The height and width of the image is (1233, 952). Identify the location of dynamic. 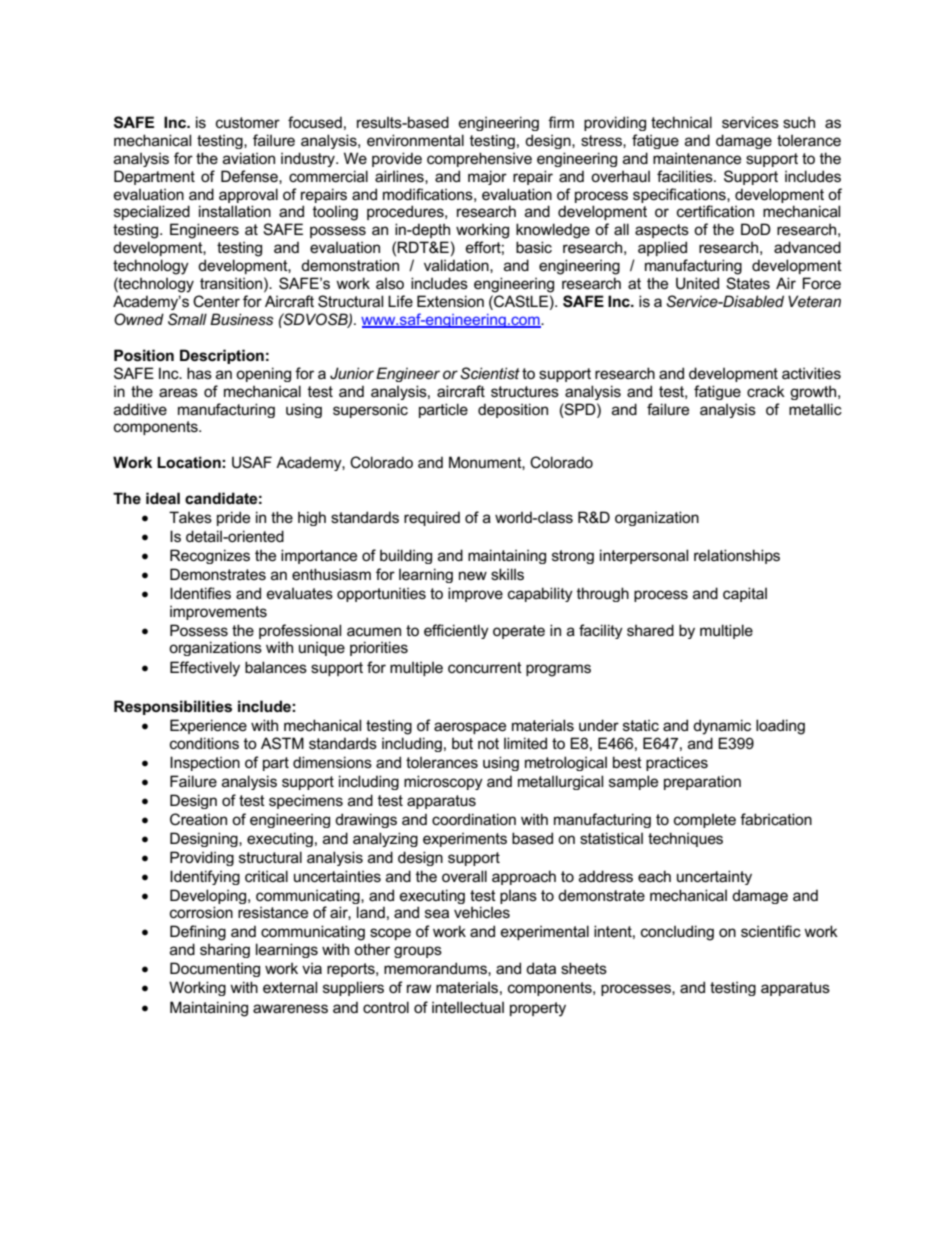
(722, 727).
